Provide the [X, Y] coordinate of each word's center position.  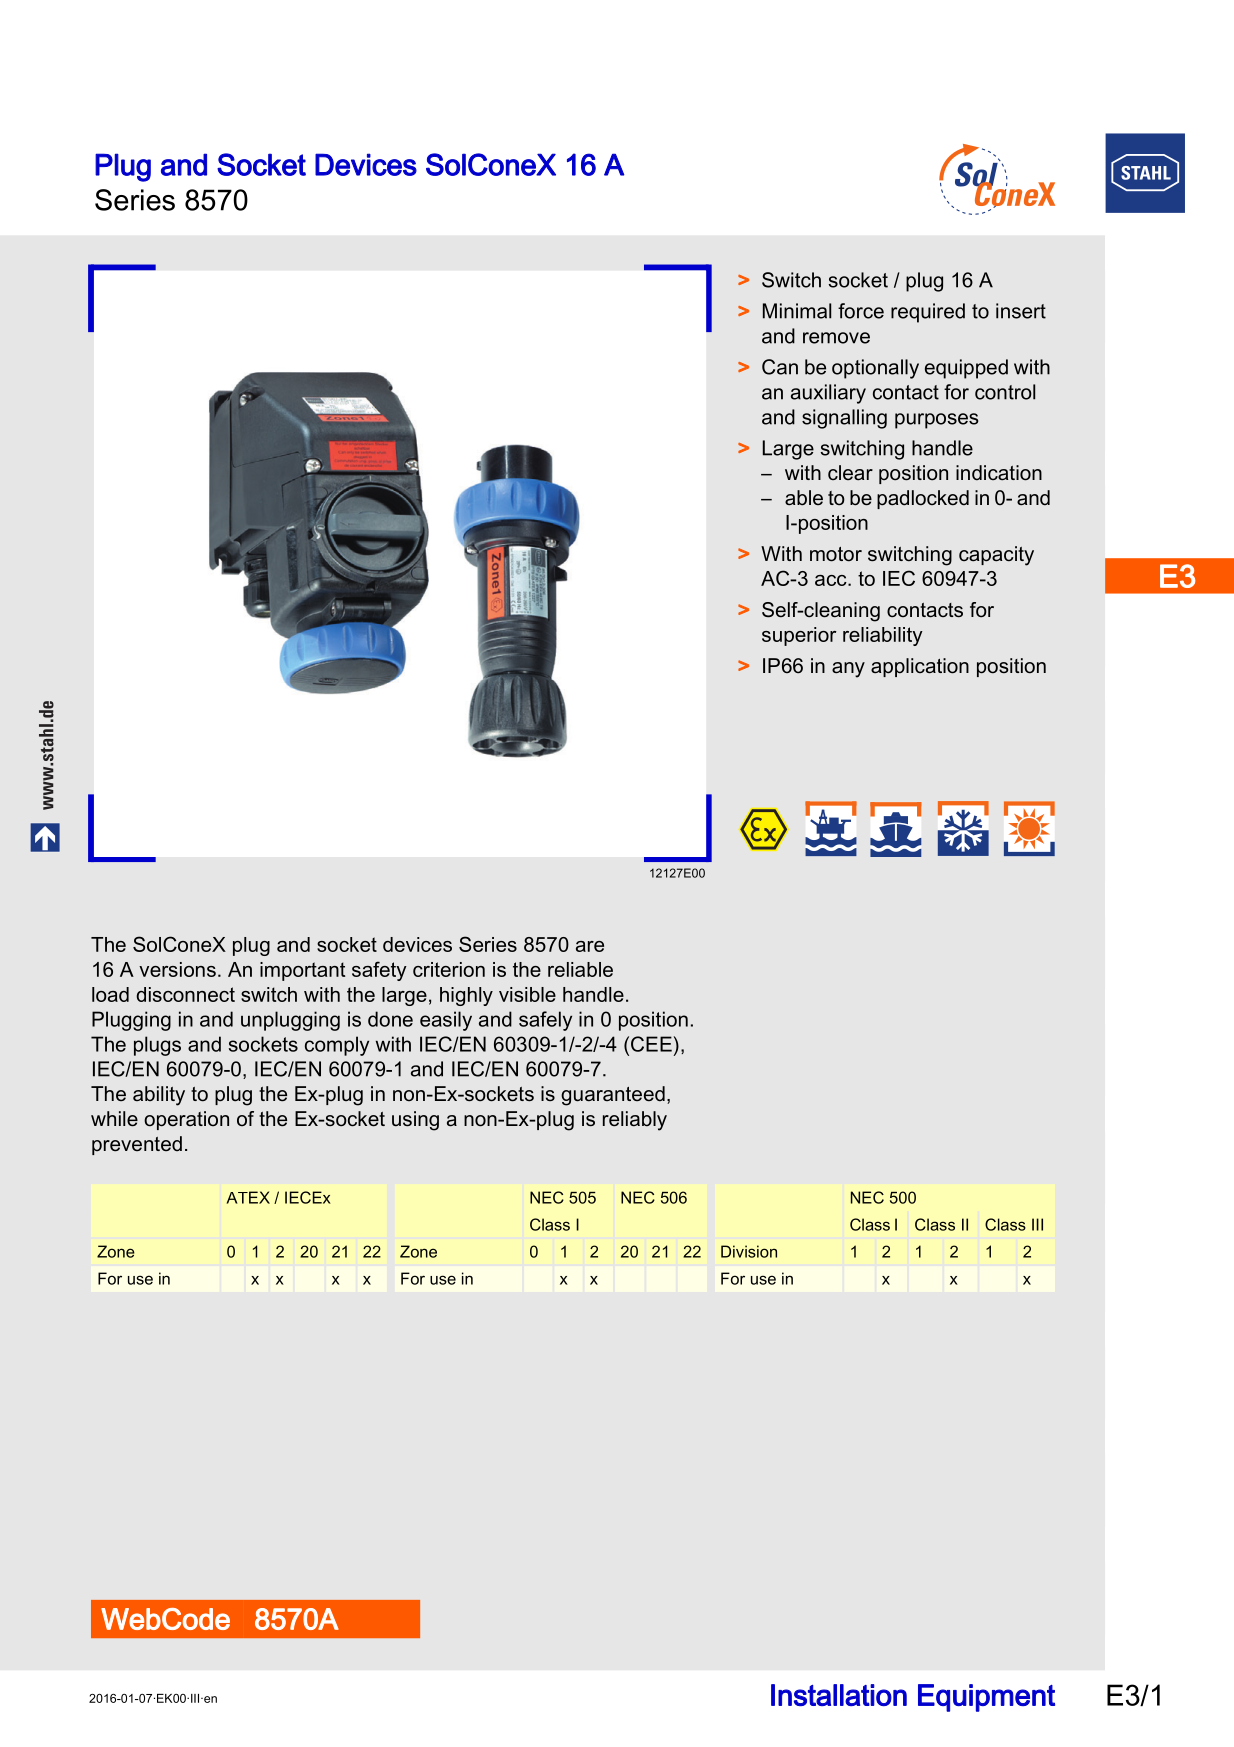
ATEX [248, 1197]
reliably [635, 1121]
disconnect [185, 994]
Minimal [797, 311]
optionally [875, 369]
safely [545, 1021]
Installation [839, 1695]
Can [780, 367]
